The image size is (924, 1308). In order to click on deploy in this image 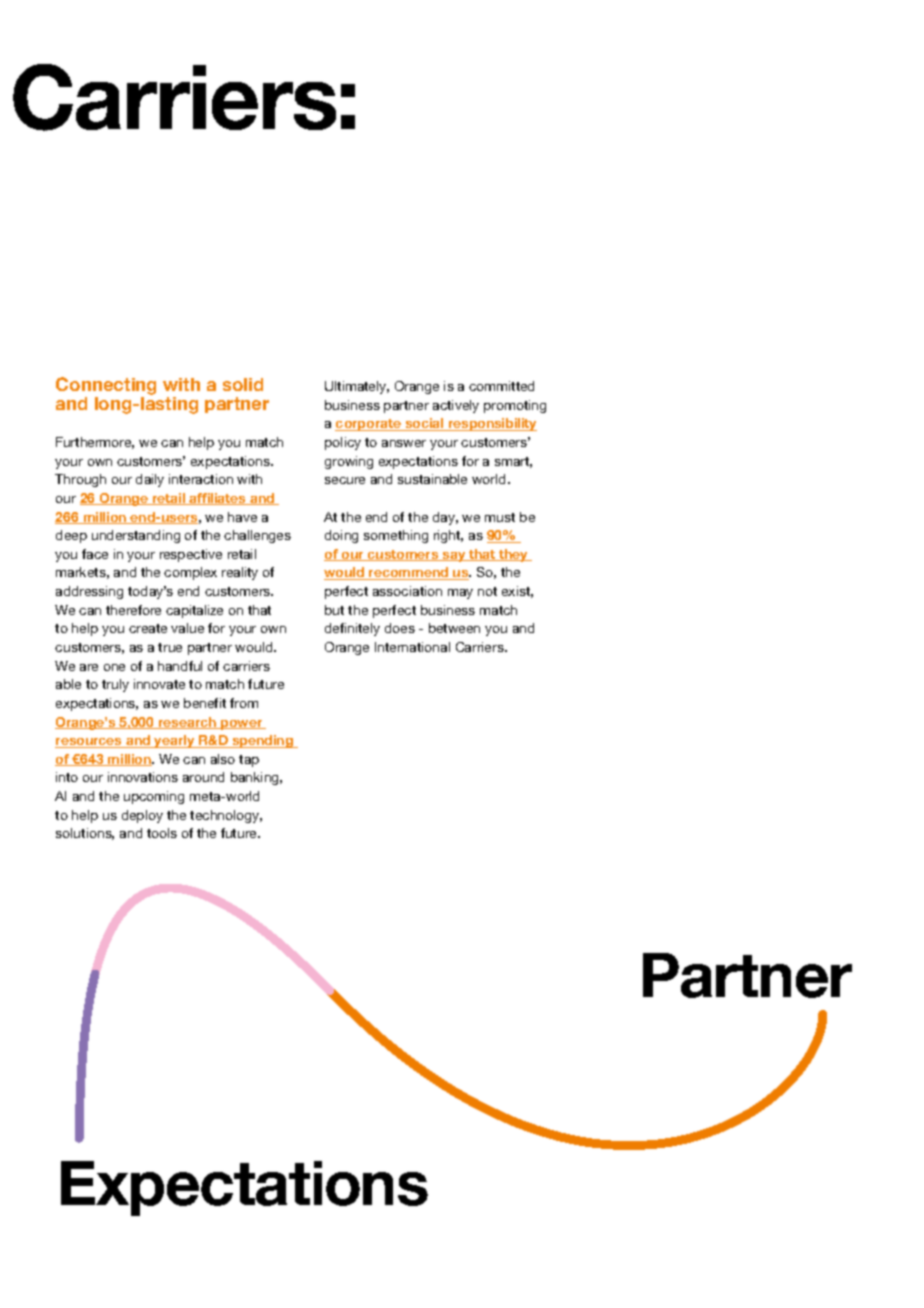, I will do `click(142, 816)`.
